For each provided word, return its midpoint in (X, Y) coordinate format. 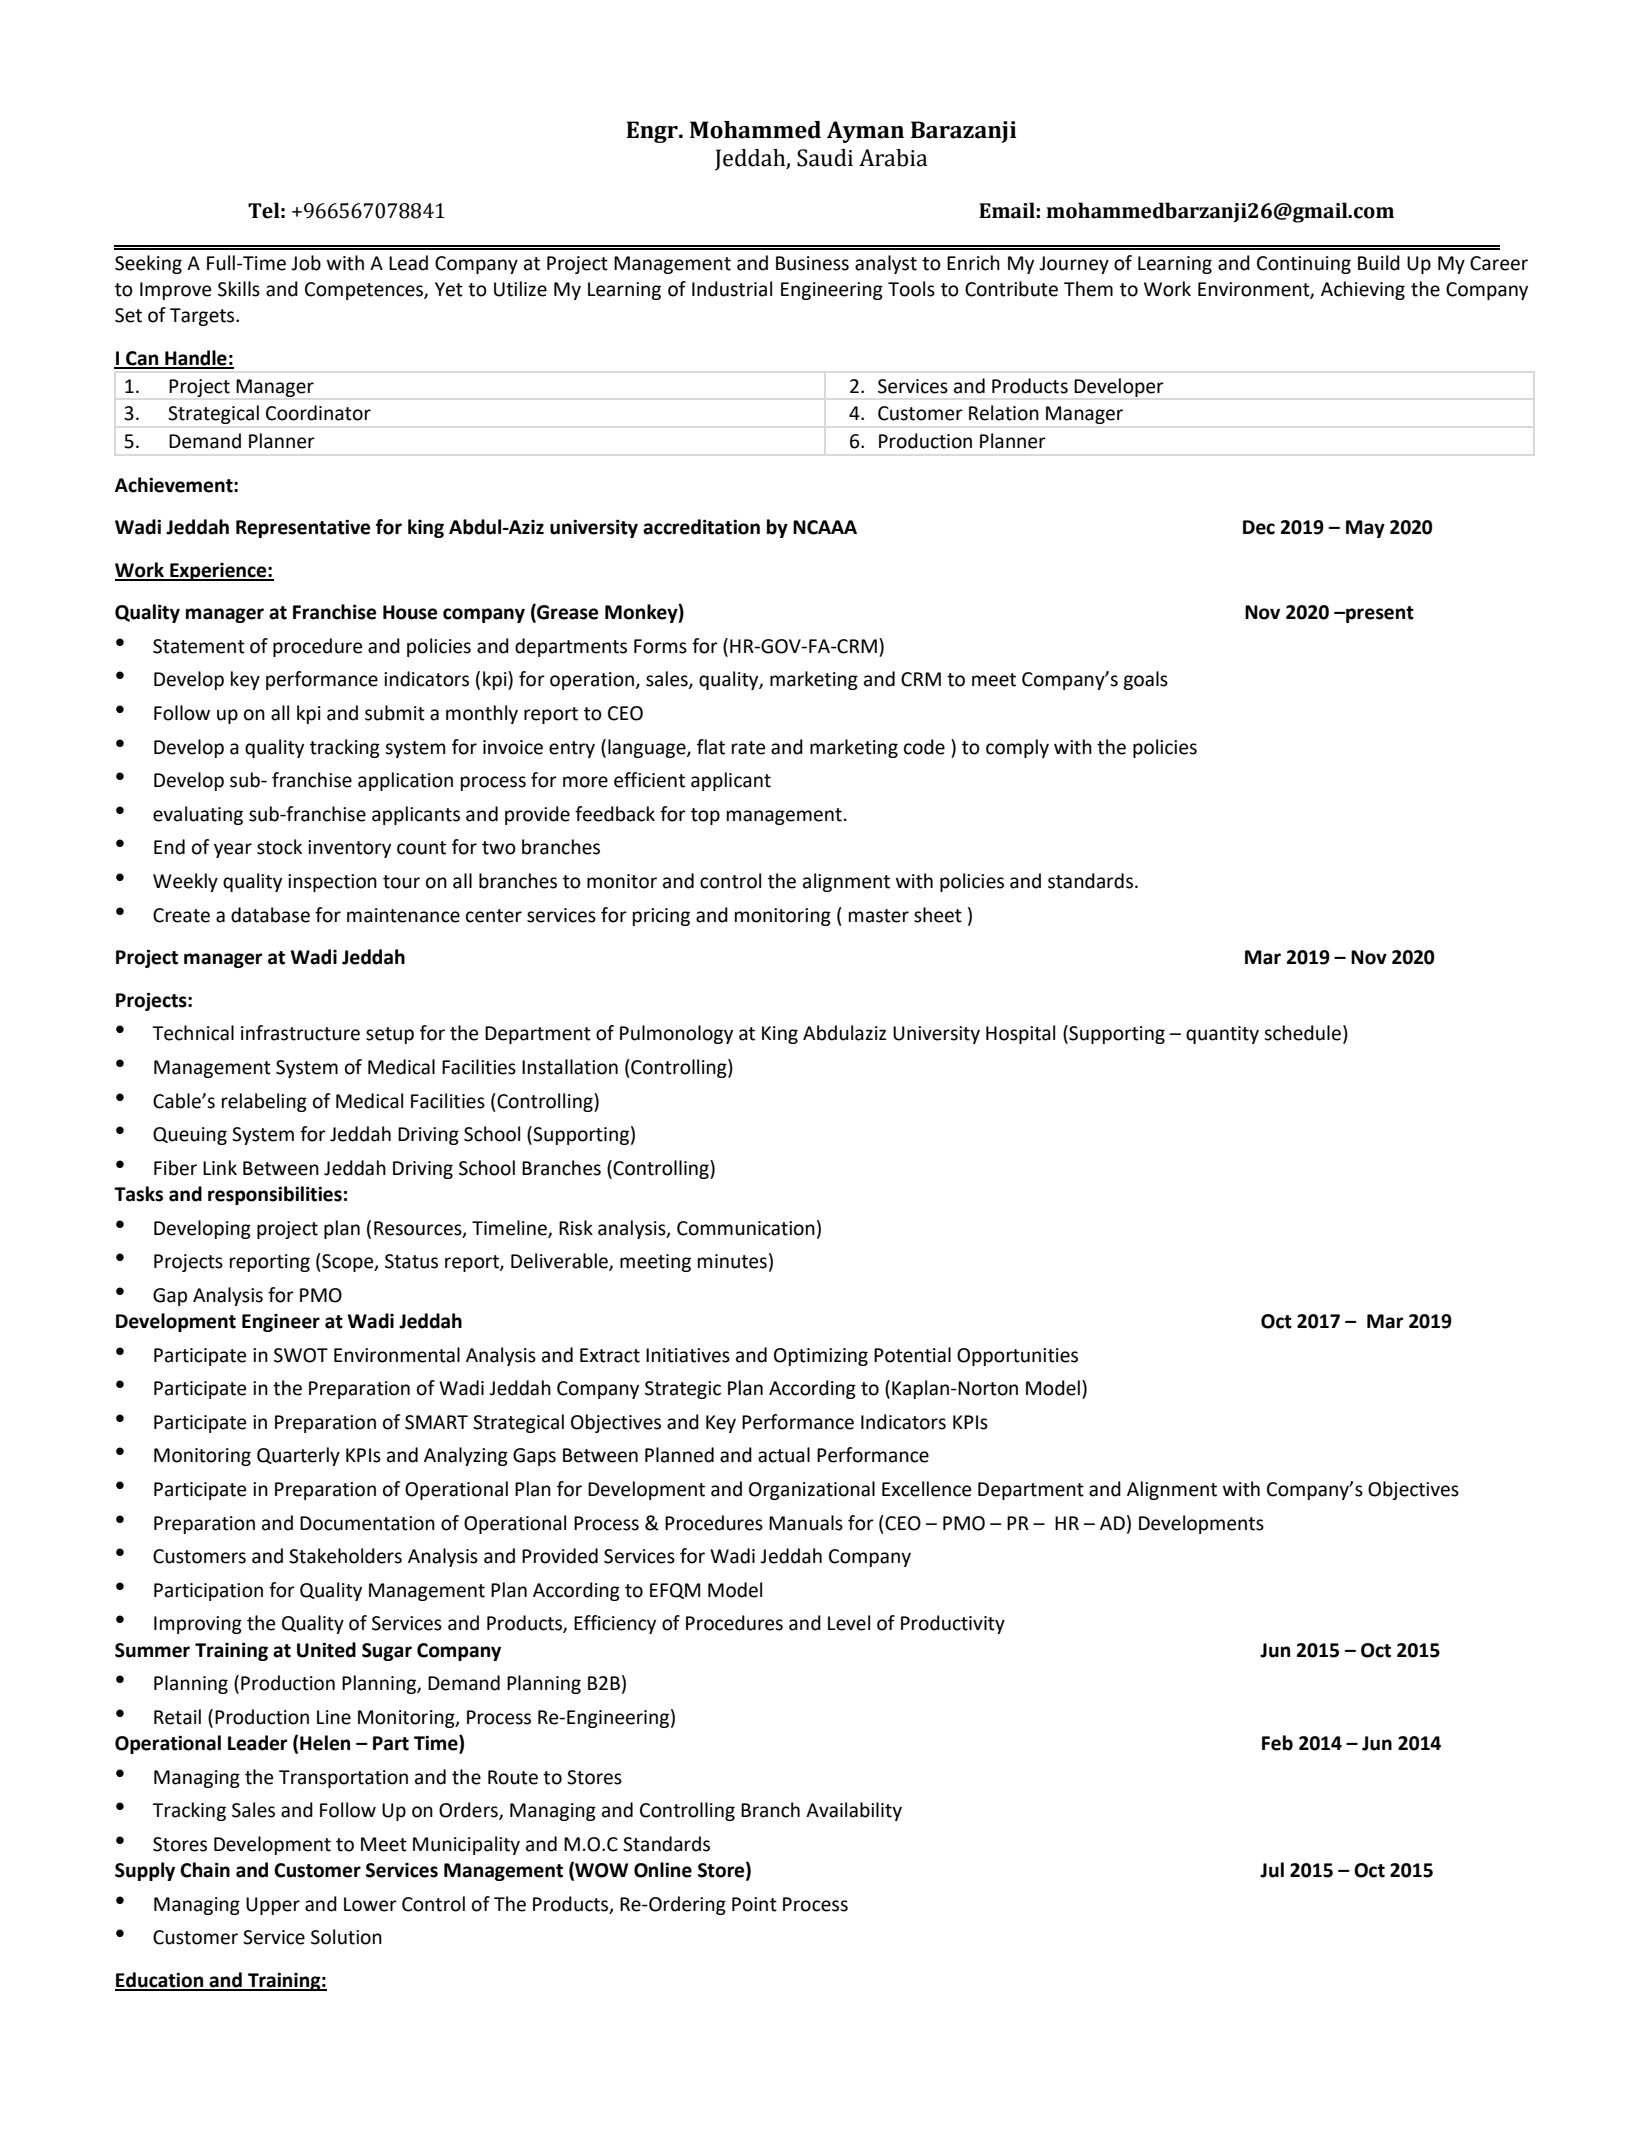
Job (306, 263)
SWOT (301, 1355)
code (924, 747)
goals (1145, 680)
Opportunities (1017, 1357)
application (405, 781)
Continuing (1304, 265)
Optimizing (821, 1357)
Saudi (825, 158)
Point (754, 1904)
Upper (273, 1906)
